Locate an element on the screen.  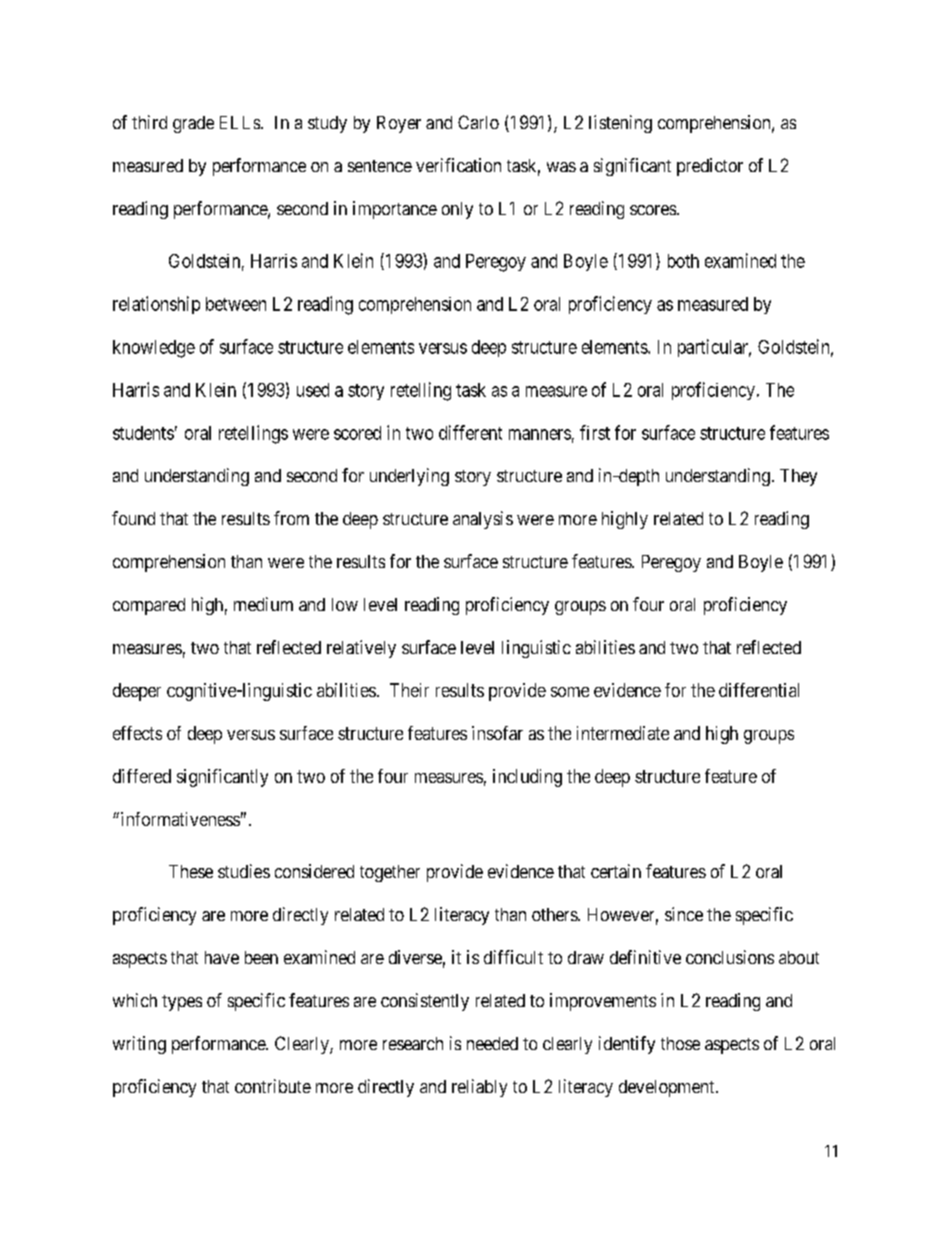
predictor is located at coordinates (710, 167).
